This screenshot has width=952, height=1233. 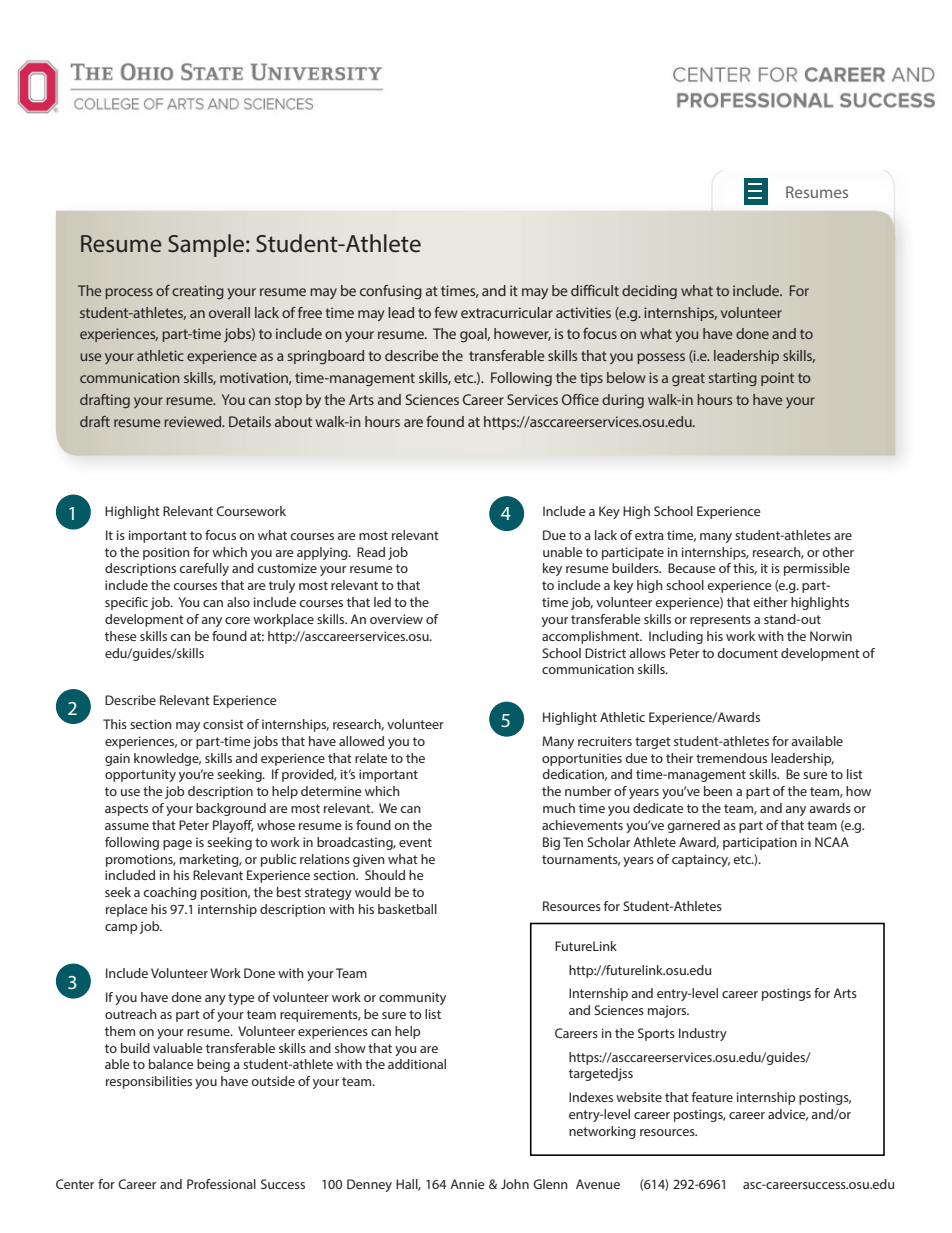 I want to click on event, so click(x=415, y=842).
